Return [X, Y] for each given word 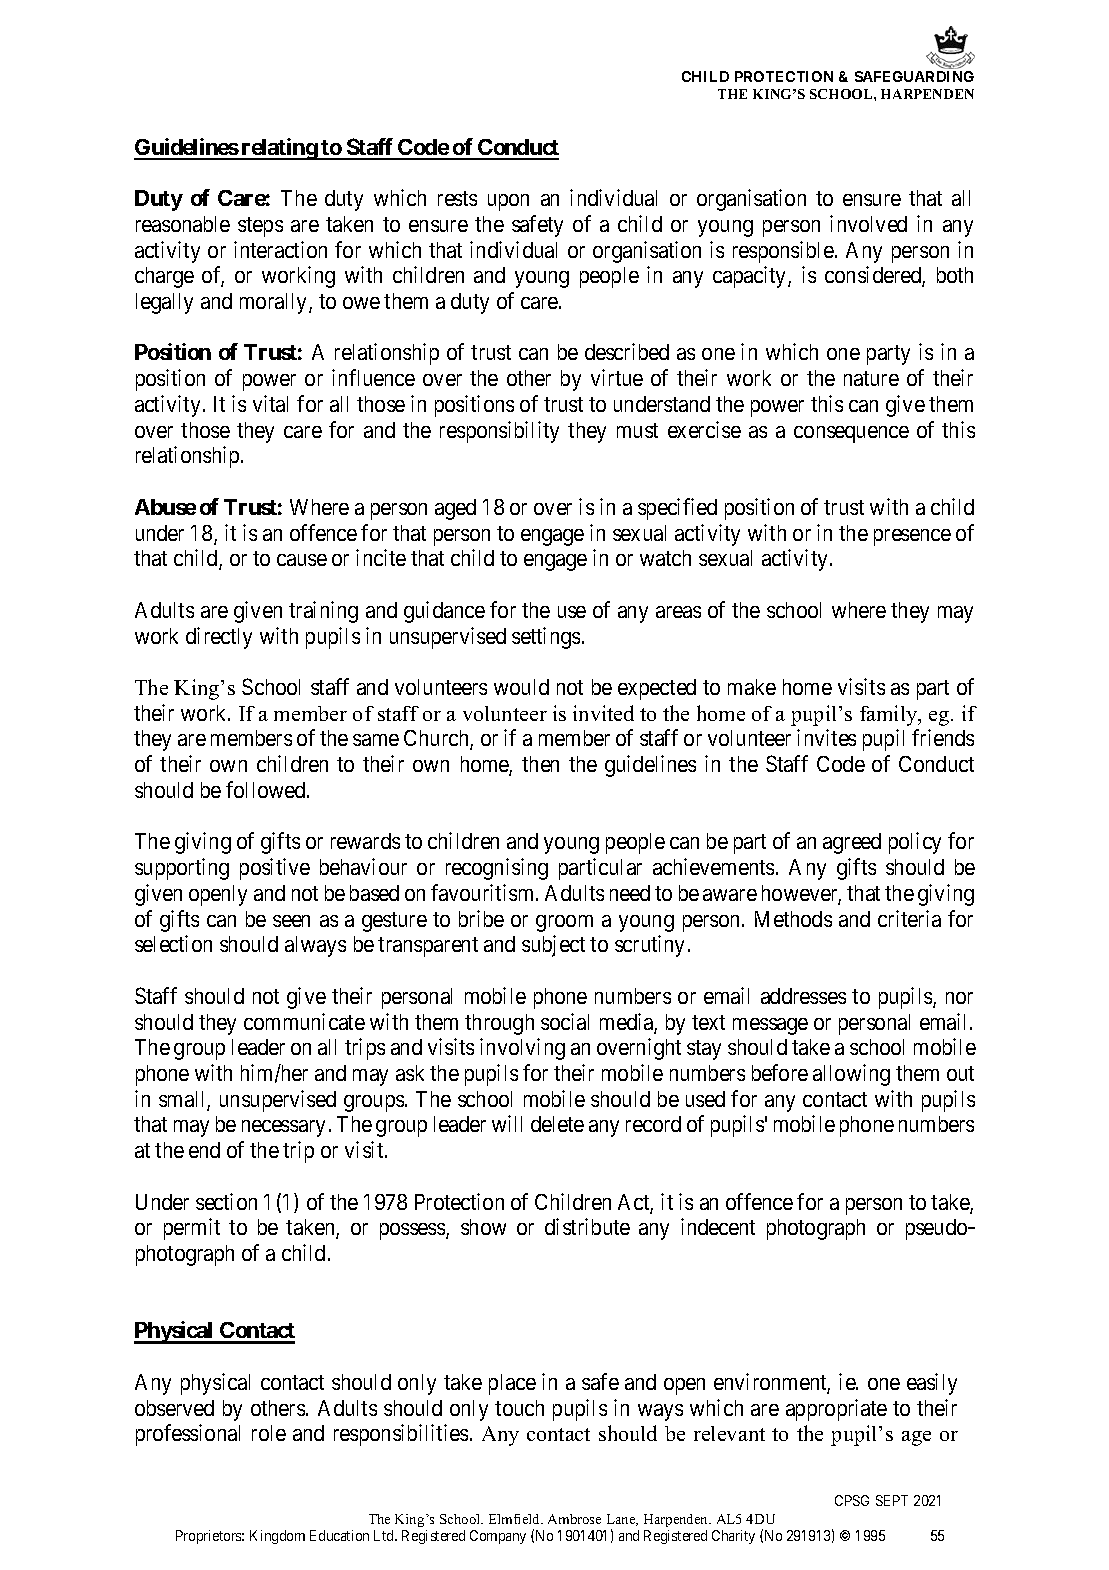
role [269, 1433]
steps [260, 227]
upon [508, 202]
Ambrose [574, 1519]
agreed [852, 843]
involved [868, 223]
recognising [497, 869]
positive [275, 869]
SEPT [892, 1500]
